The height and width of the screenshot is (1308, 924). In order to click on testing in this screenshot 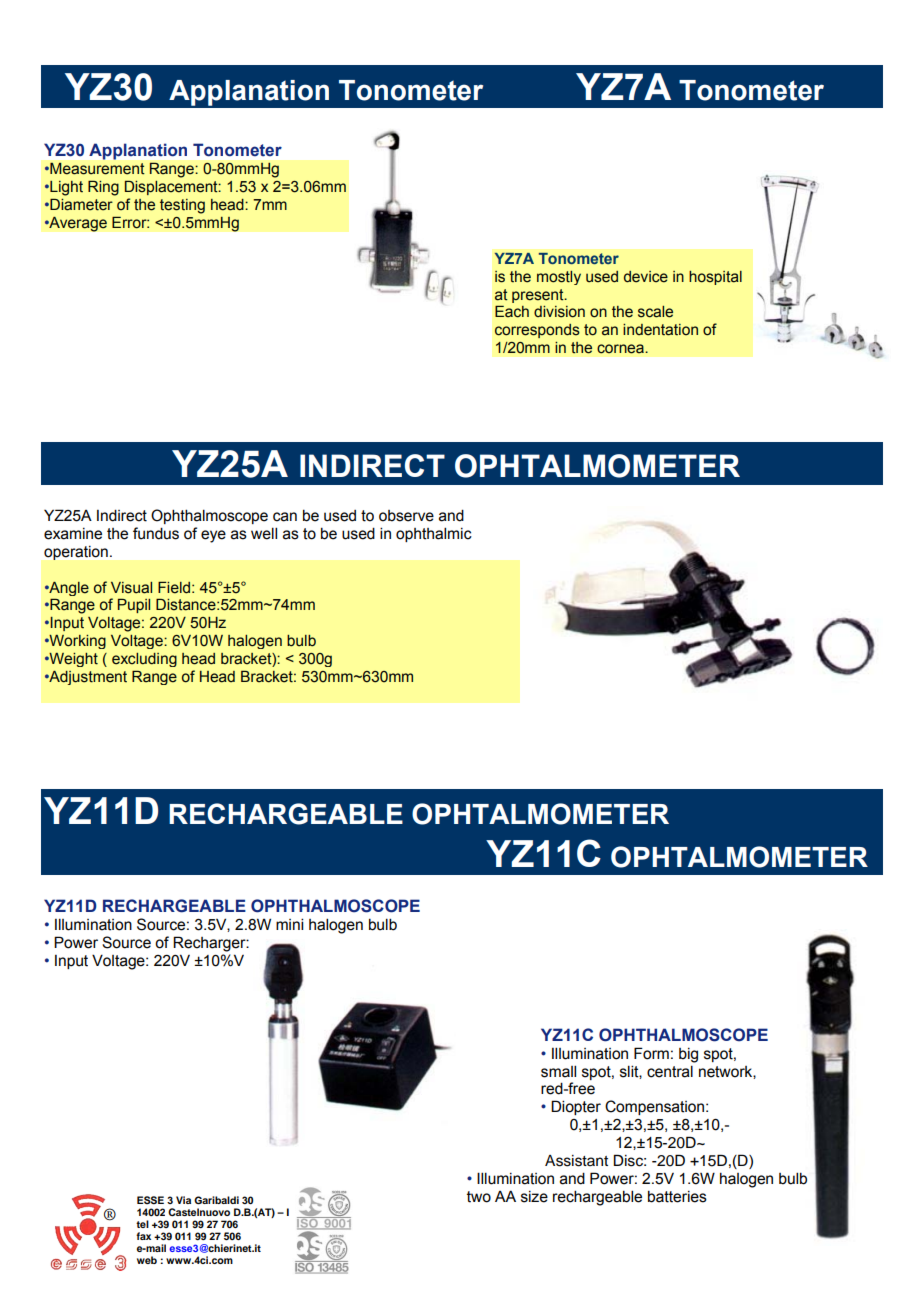, I will do `click(182, 206)`.
